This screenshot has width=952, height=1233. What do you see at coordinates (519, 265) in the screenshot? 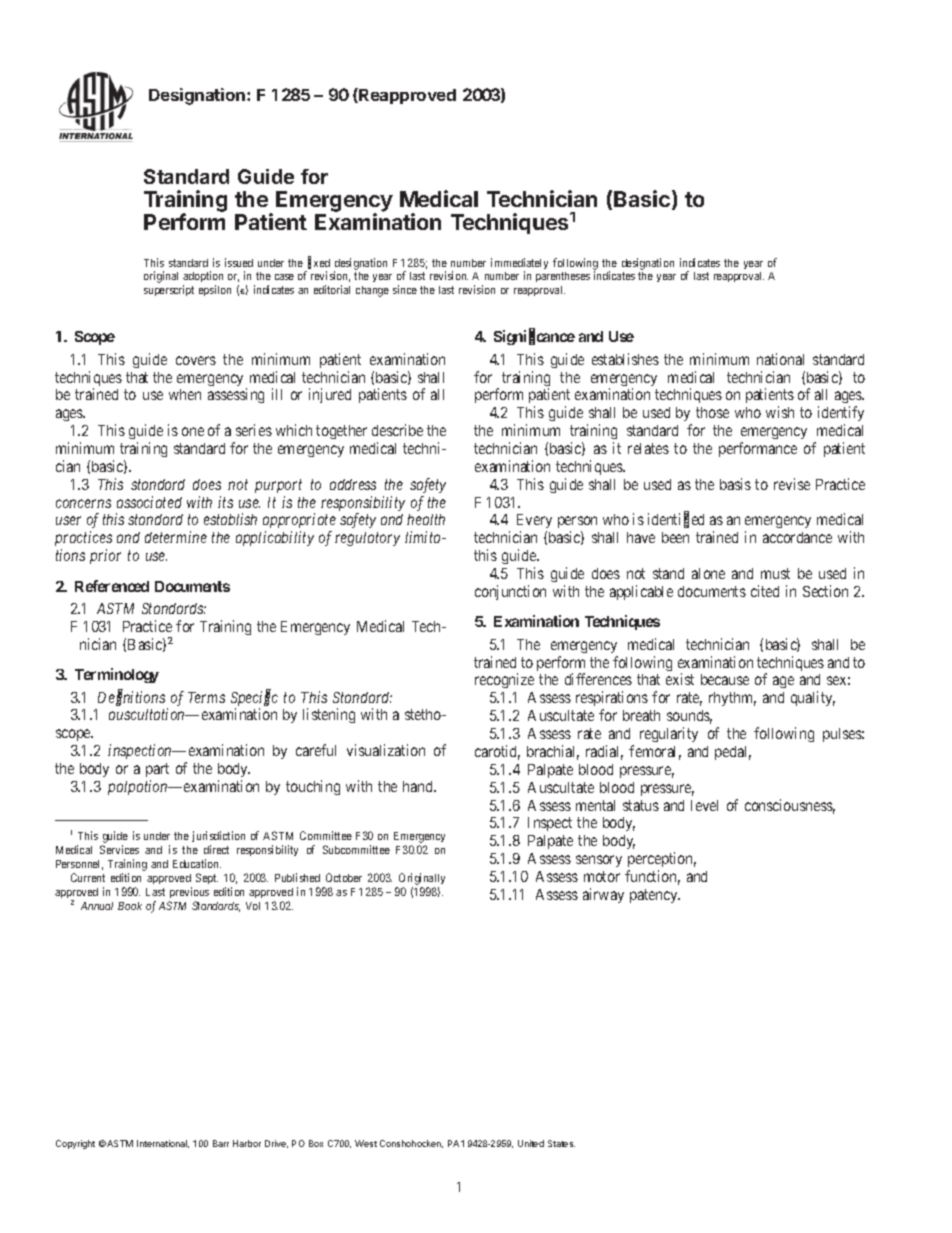
I see `immediately` at bounding box center [519, 265].
